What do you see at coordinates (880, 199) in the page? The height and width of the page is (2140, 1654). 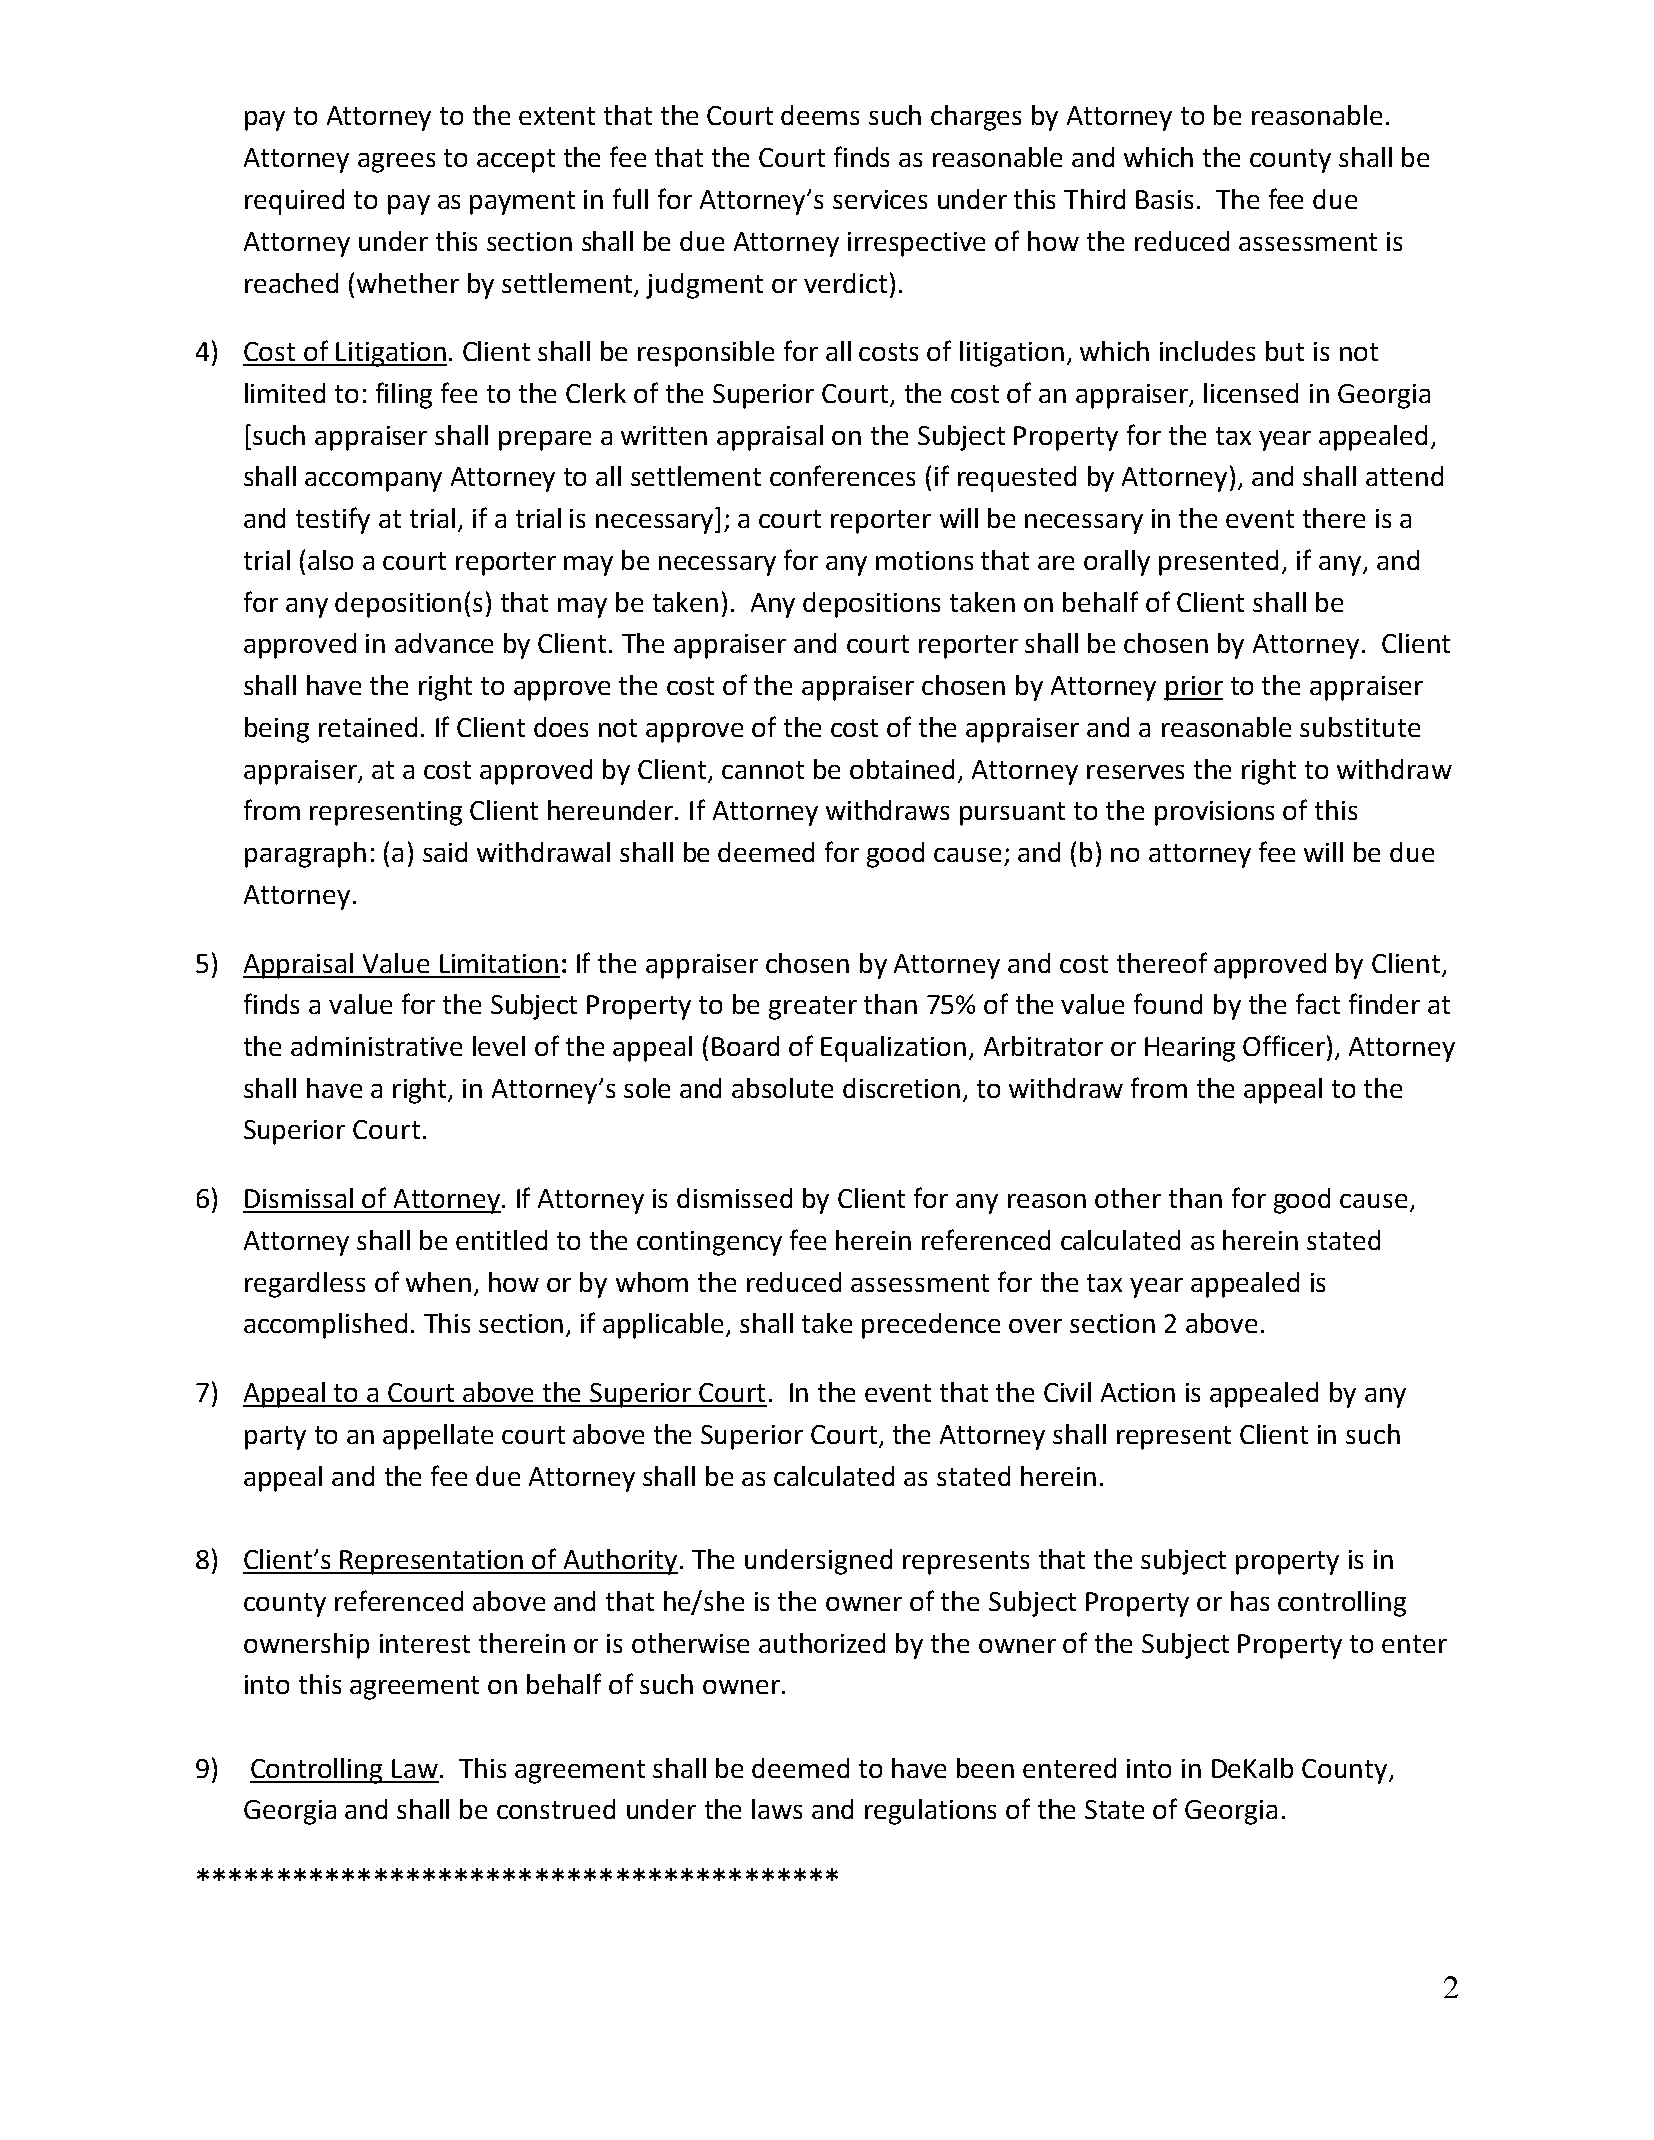 I see `services` at bounding box center [880, 199].
